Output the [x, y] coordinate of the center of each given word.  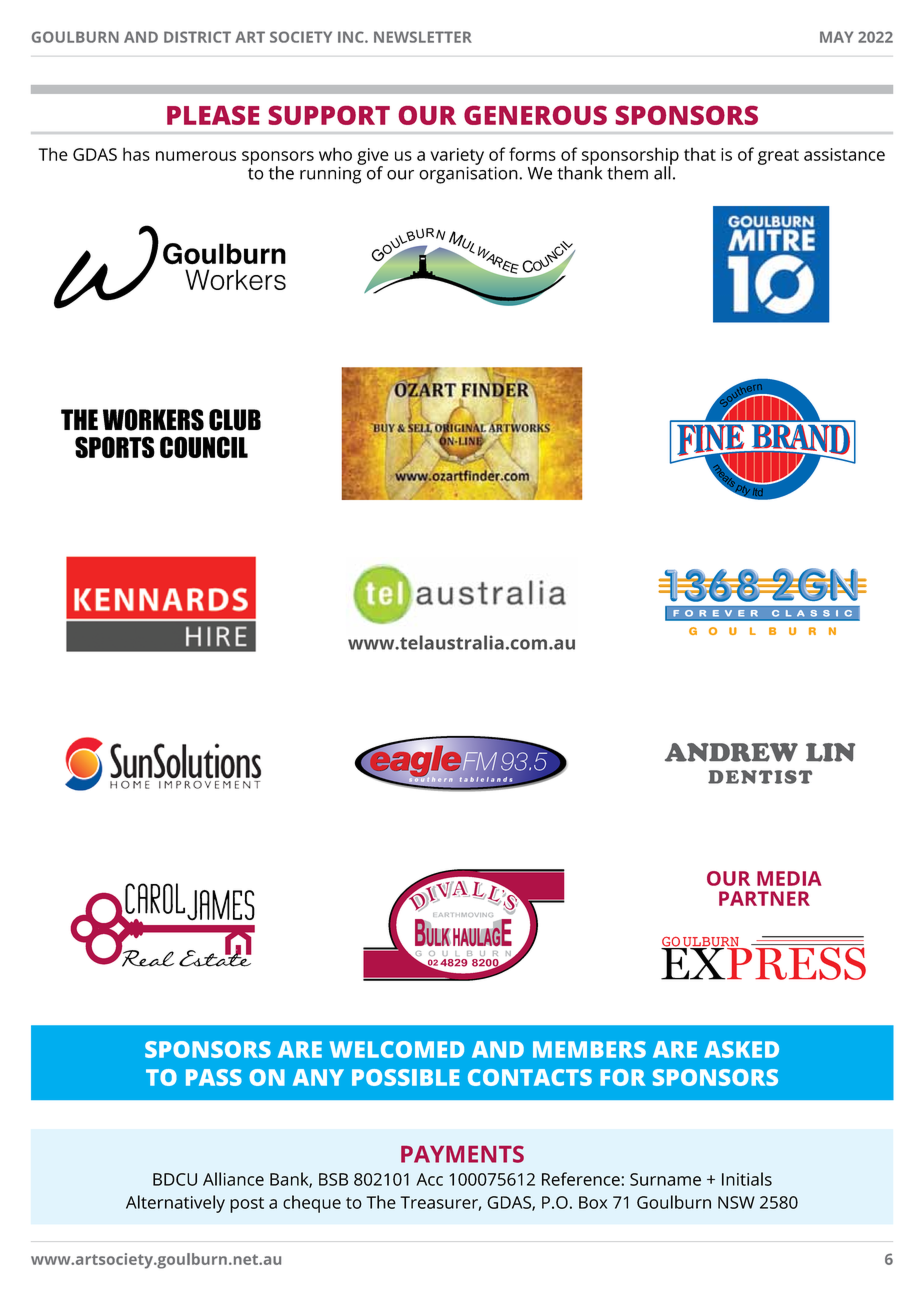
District [197, 37]
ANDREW [731, 752]
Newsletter [423, 37]
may [836, 37]
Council [204, 447]
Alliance [233, 1179]
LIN [830, 752]
